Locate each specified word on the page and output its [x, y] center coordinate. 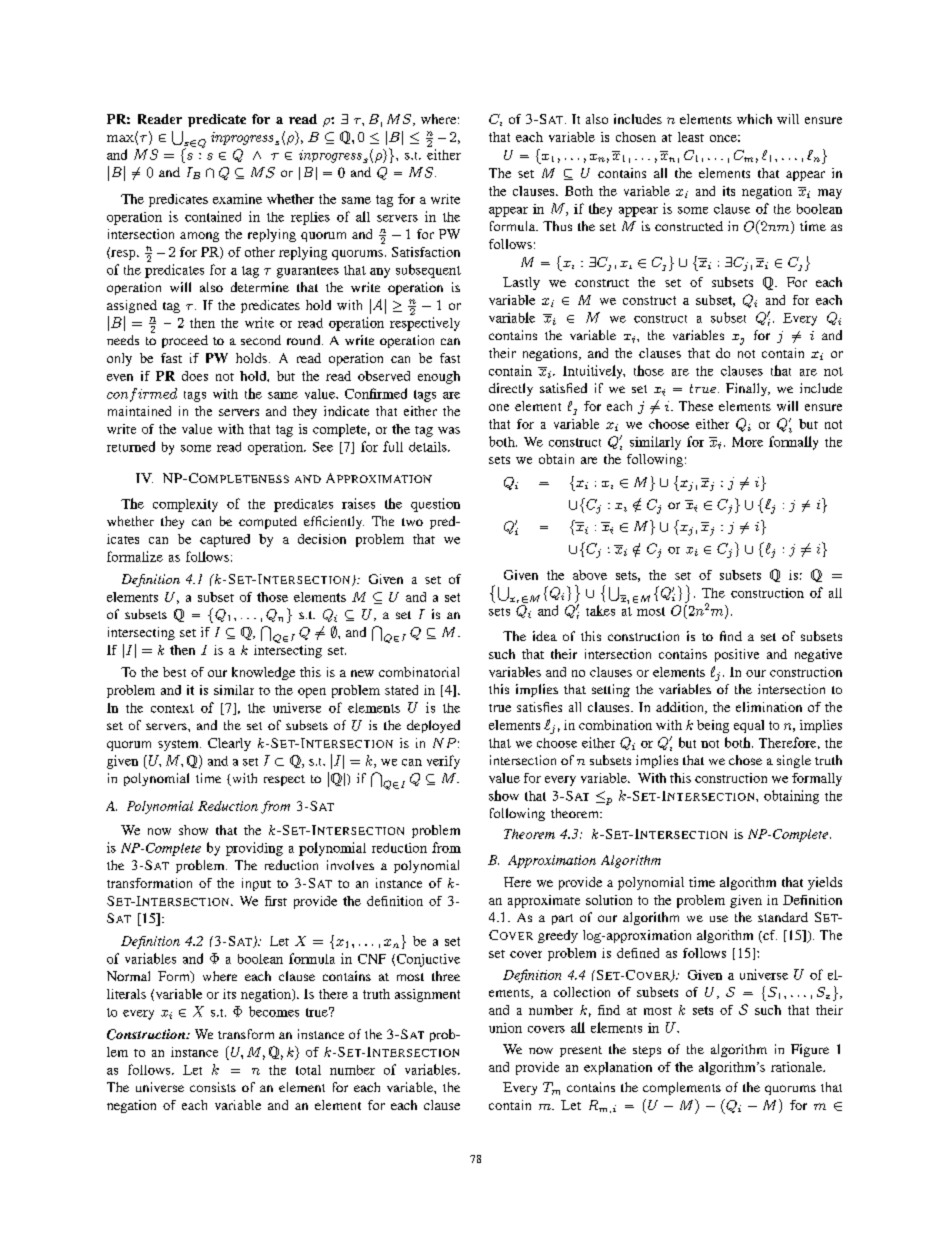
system [179, 745]
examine [237, 199]
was [449, 430]
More [747, 442]
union [505, 1028]
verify [443, 762]
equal [749, 726]
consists [213, 1087]
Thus [557, 226]
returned [131, 446]
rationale [797, 1067]
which [754, 119]
